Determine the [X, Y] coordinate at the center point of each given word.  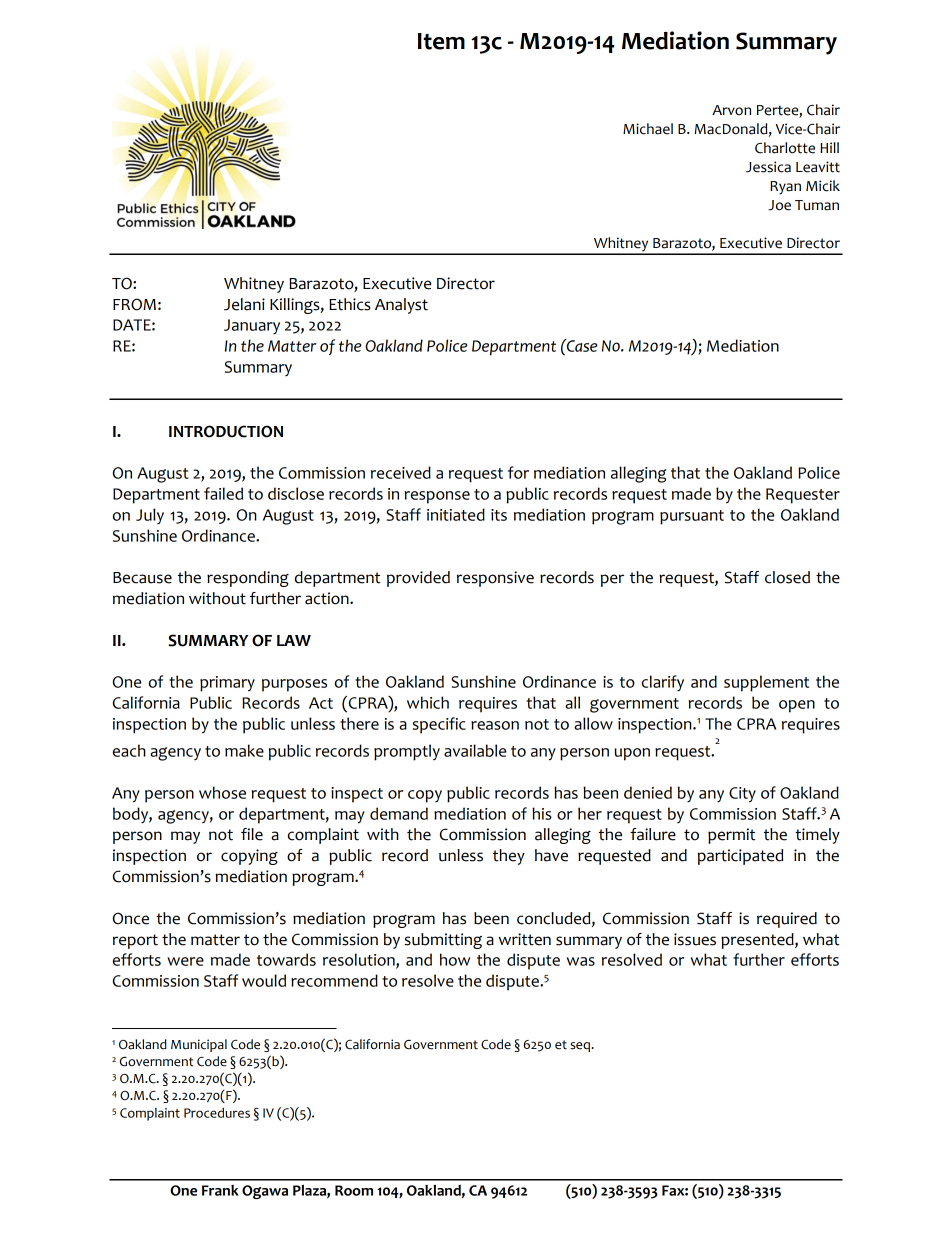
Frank [220, 1190]
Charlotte [785, 148]
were [185, 961]
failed [223, 493]
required [787, 920]
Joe [779, 205]
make [244, 750]
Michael [648, 129]
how [455, 959]
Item [441, 41]
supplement [766, 683]
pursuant [692, 517]
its [499, 515]
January [252, 326]
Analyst [401, 306]
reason [495, 725]
